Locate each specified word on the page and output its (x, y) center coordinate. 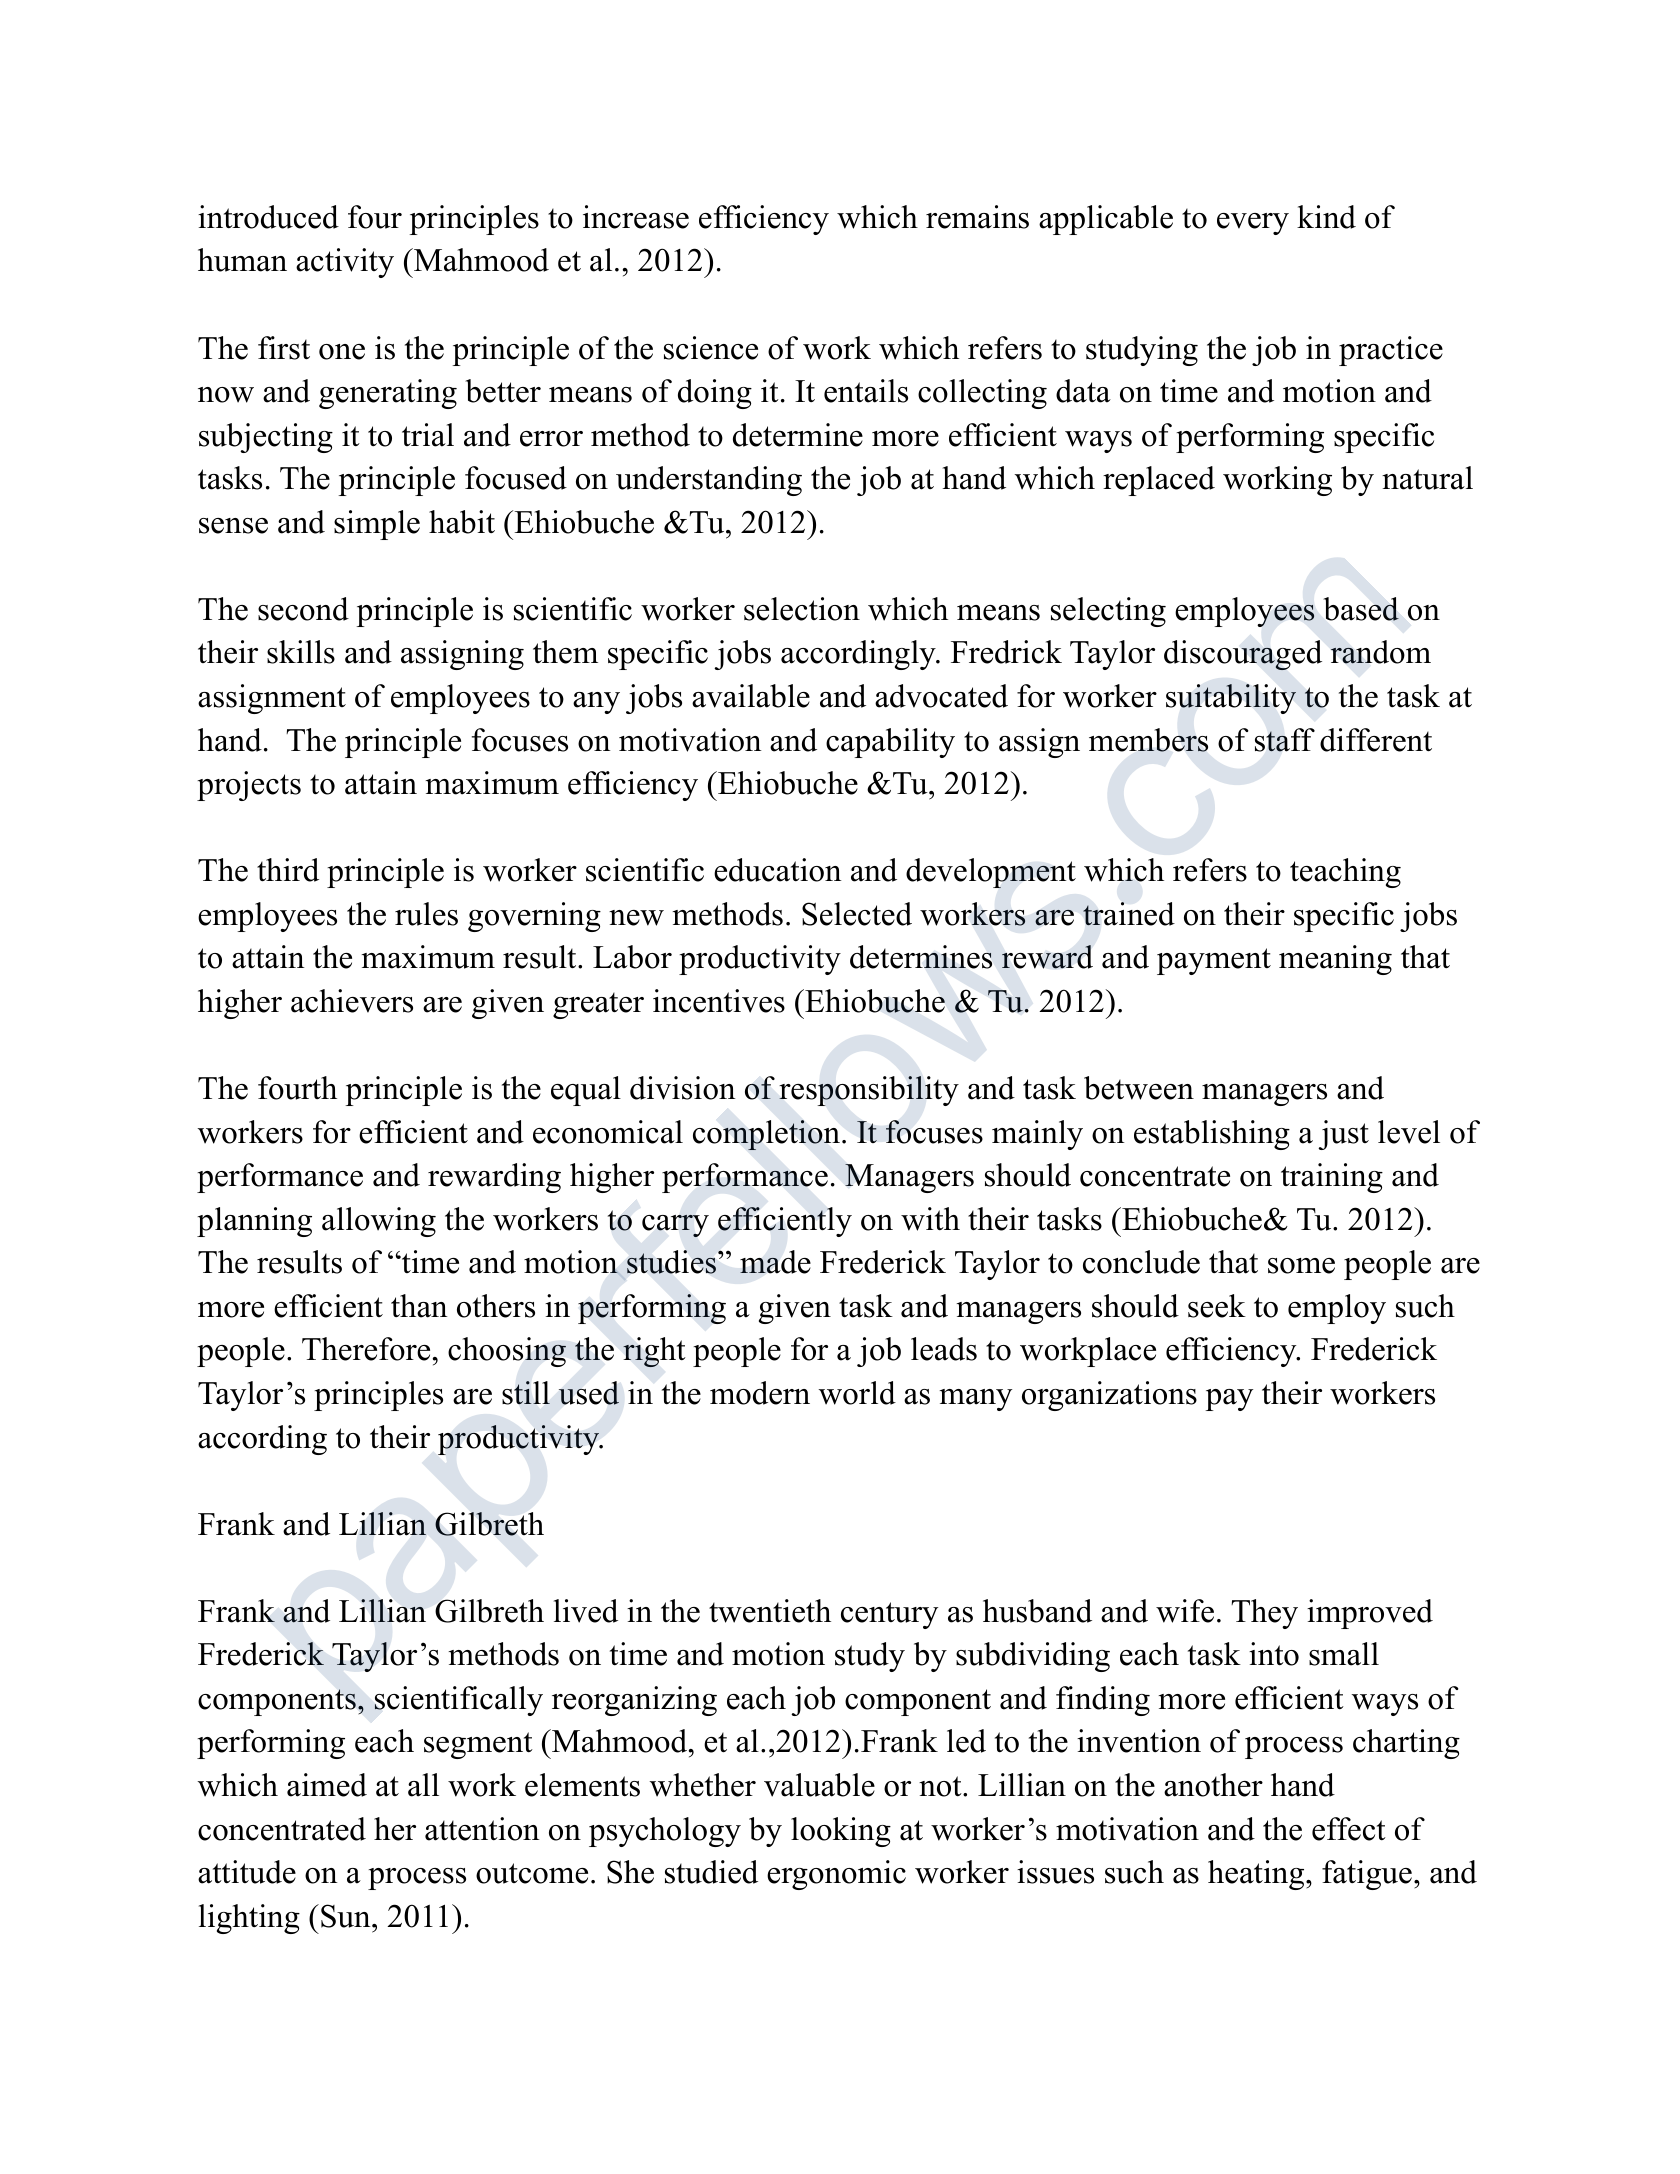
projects (249, 786)
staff (1285, 740)
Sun (347, 1916)
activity (345, 263)
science (711, 348)
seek (1217, 1306)
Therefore (366, 1349)
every (1253, 224)
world (857, 1393)
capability (890, 743)
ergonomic (836, 1875)
